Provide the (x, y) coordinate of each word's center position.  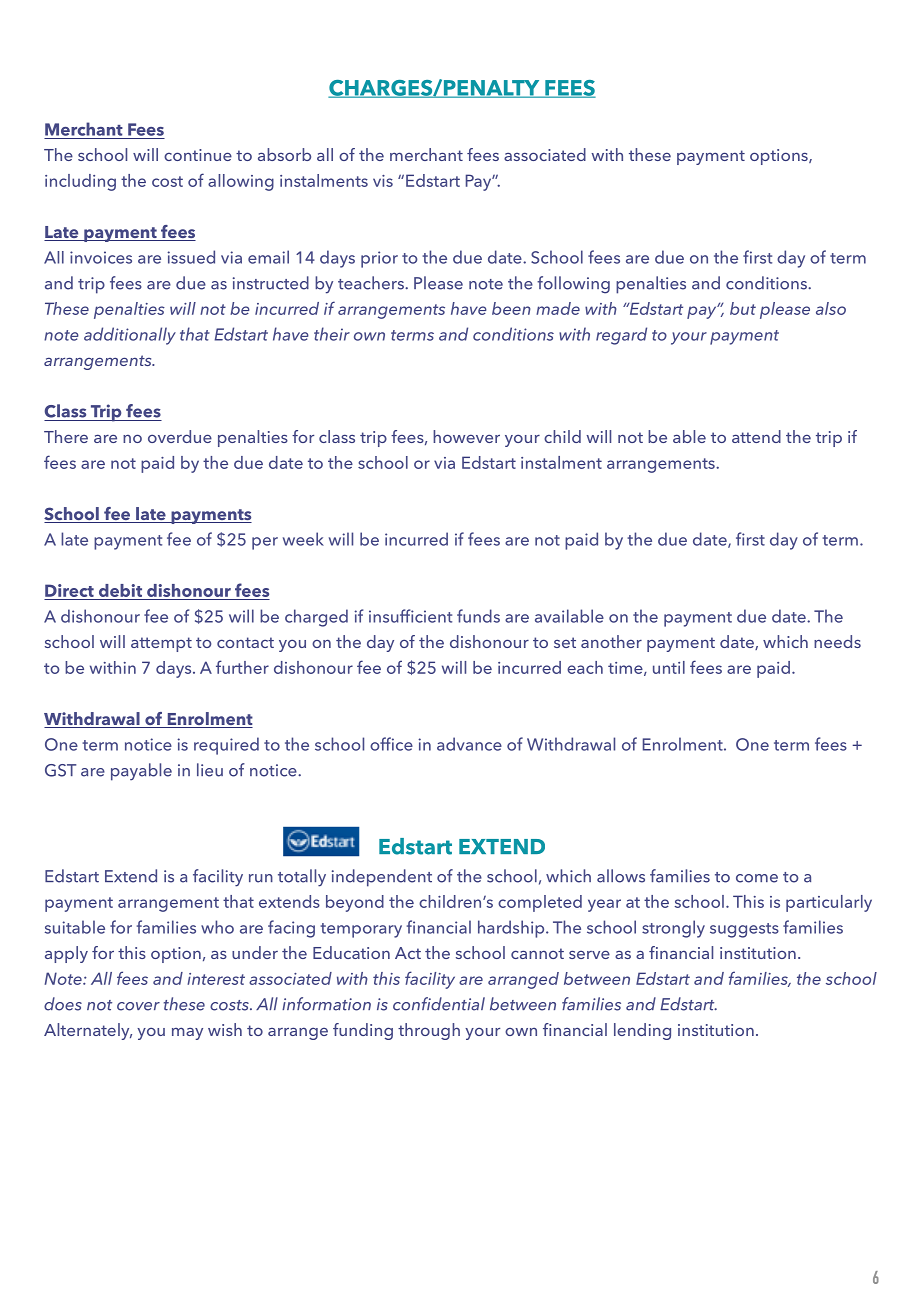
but (743, 308)
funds (478, 616)
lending (642, 1031)
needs (837, 641)
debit (120, 592)
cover (138, 1006)
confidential (439, 1004)
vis (383, 181)
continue (198, 155)
